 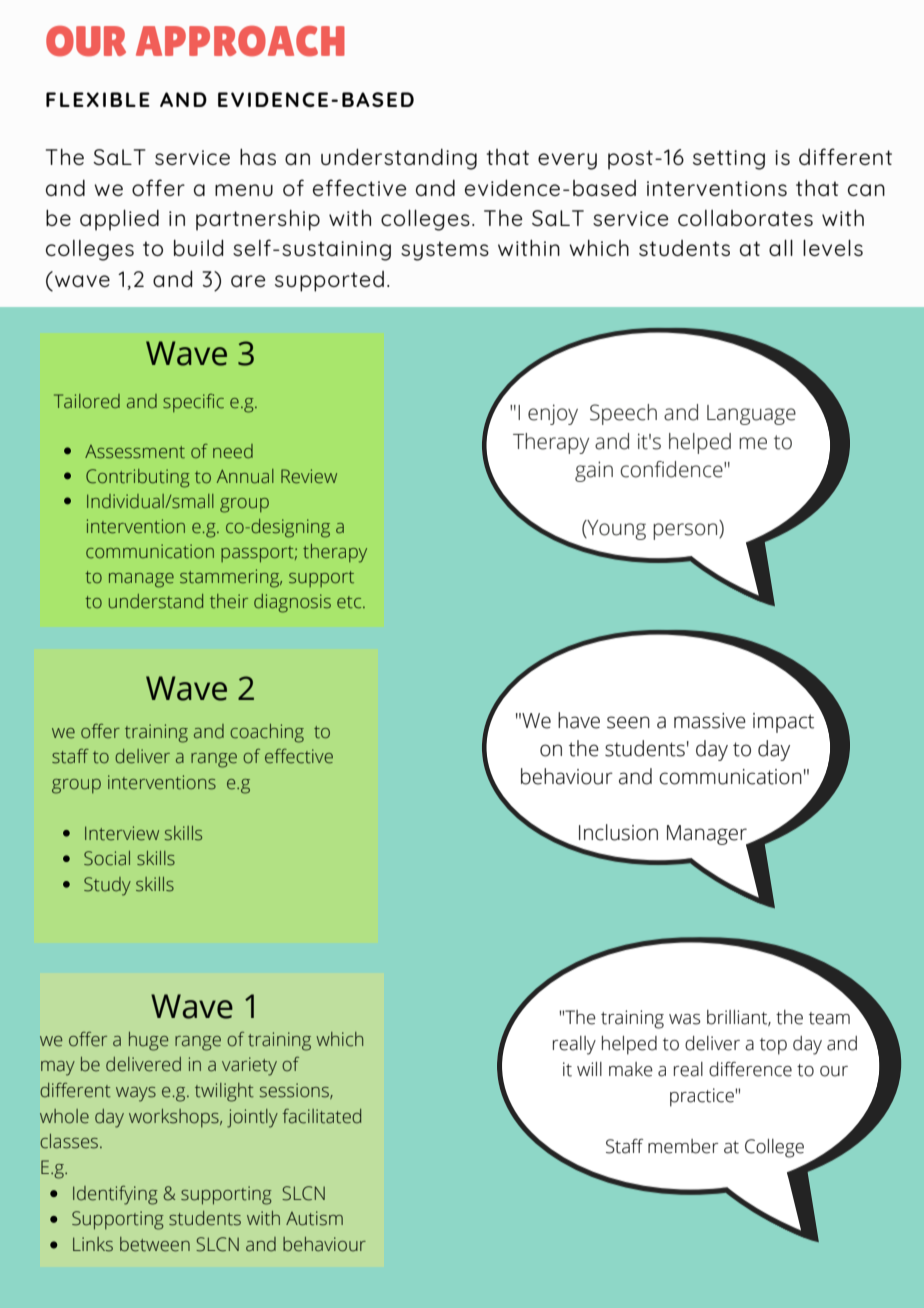 What do you see at coordinates (122, 833) in the screenshot?
I see `Interview` at bounding box center [122, 833].
